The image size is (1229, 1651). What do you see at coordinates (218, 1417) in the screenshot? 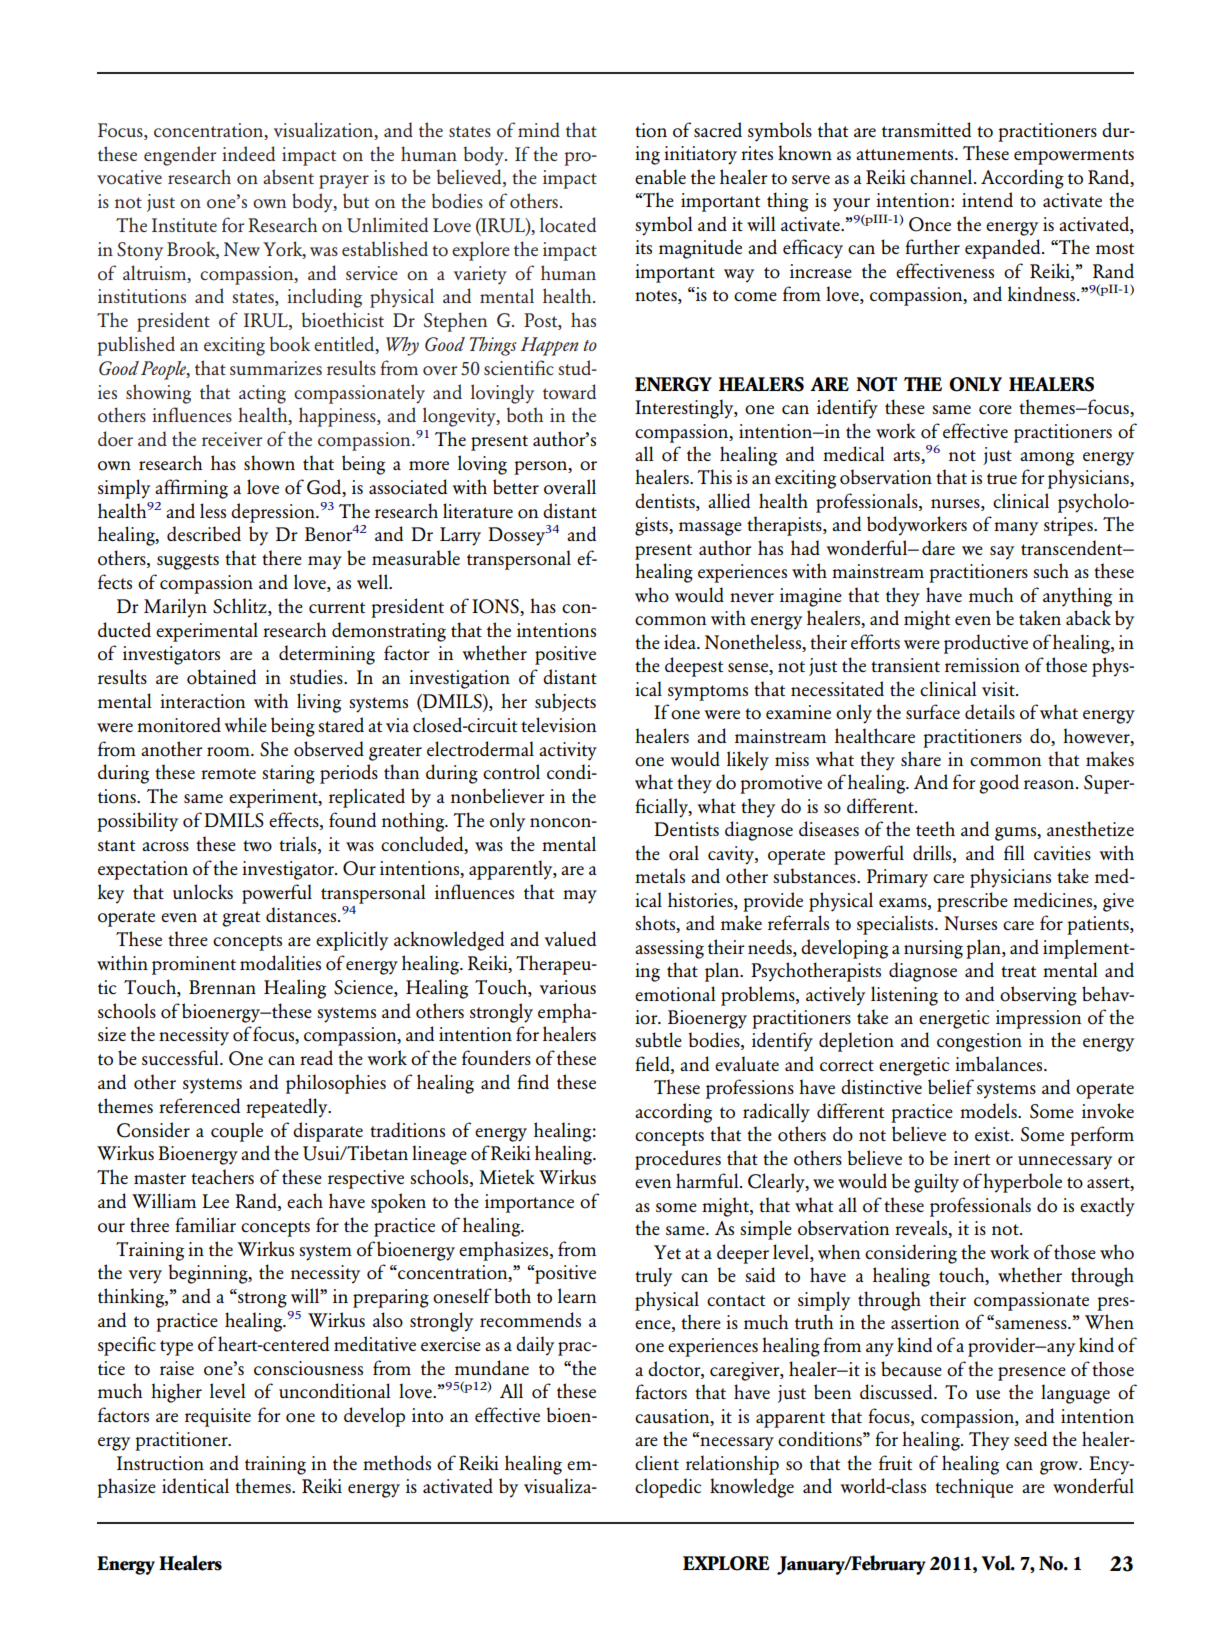
I see `requisite` at bounding box center [218, 1417].
